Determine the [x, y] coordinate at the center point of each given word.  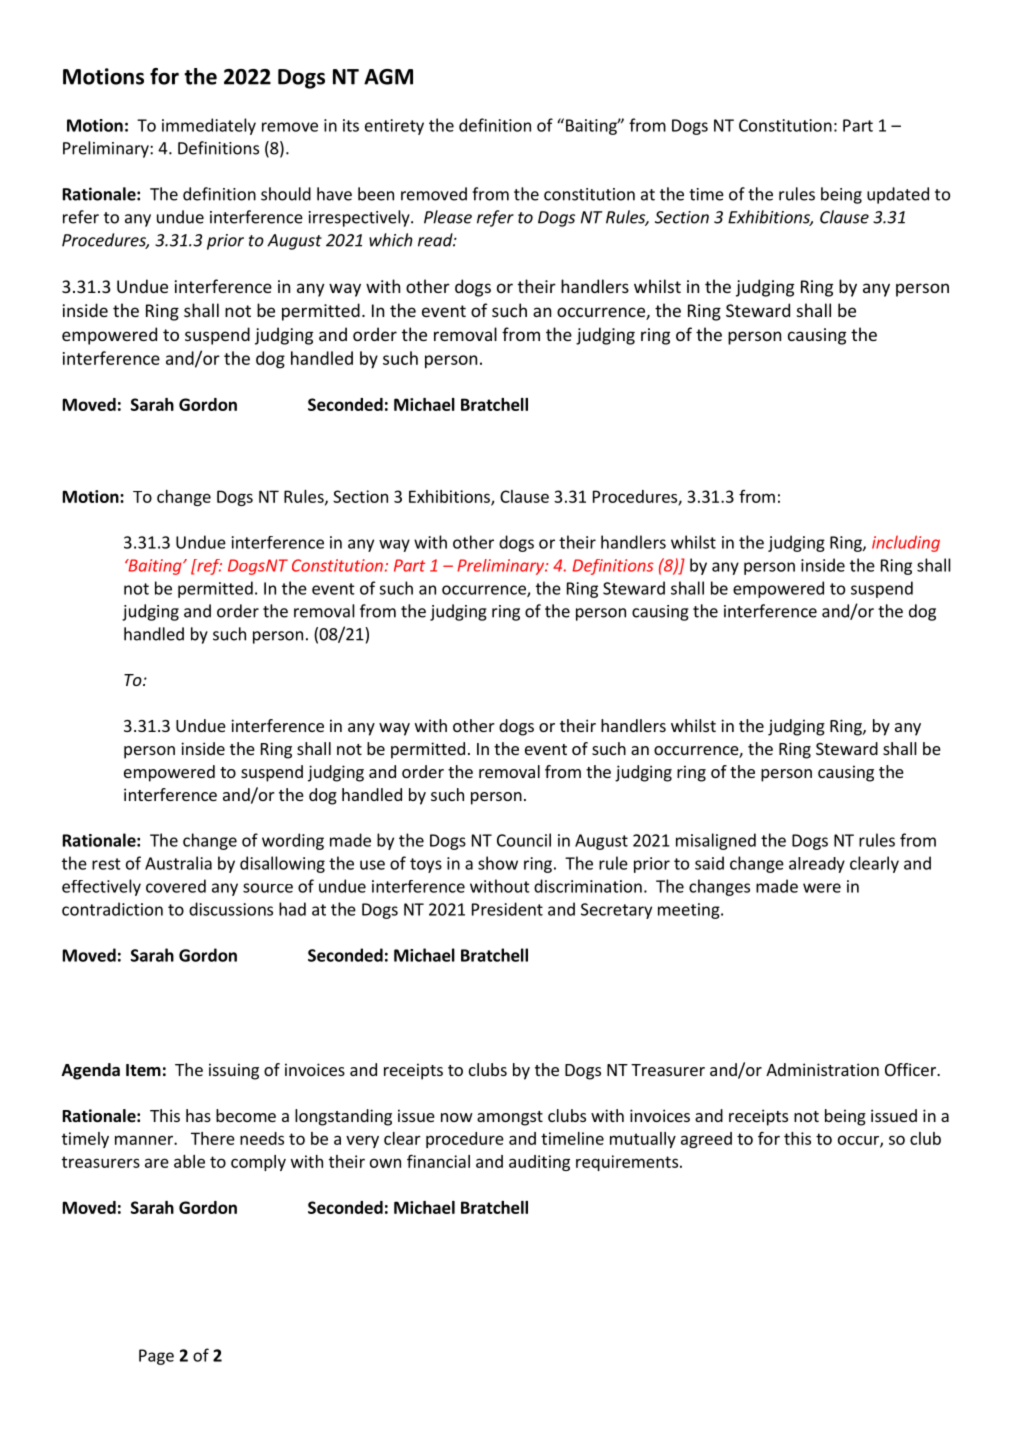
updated [898, 195]
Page [156, 1357]
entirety [394, 127]
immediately [209, 126]
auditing [539, 1163]
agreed [706, 1140]
